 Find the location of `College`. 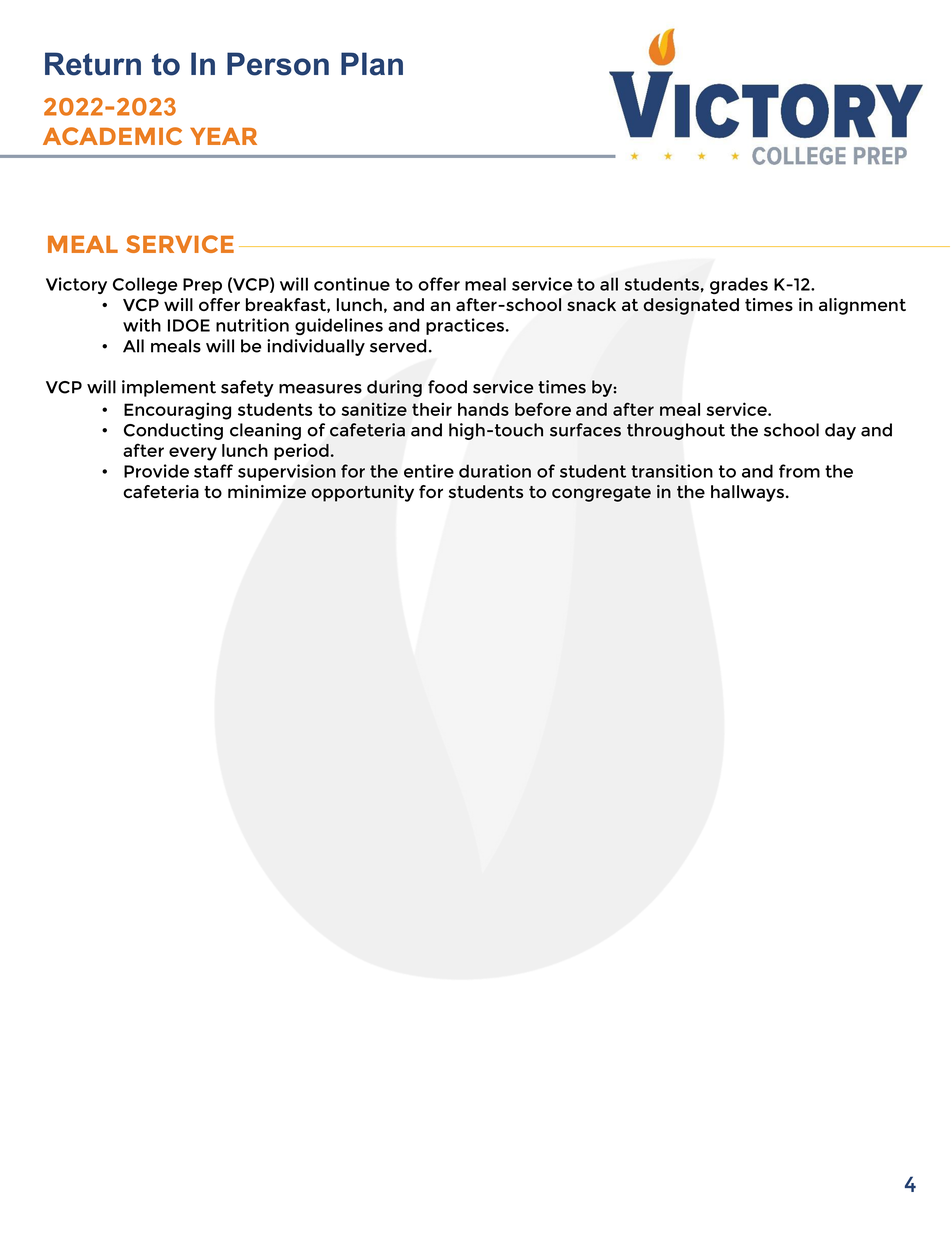

College is located at coordinates (145, 285).
